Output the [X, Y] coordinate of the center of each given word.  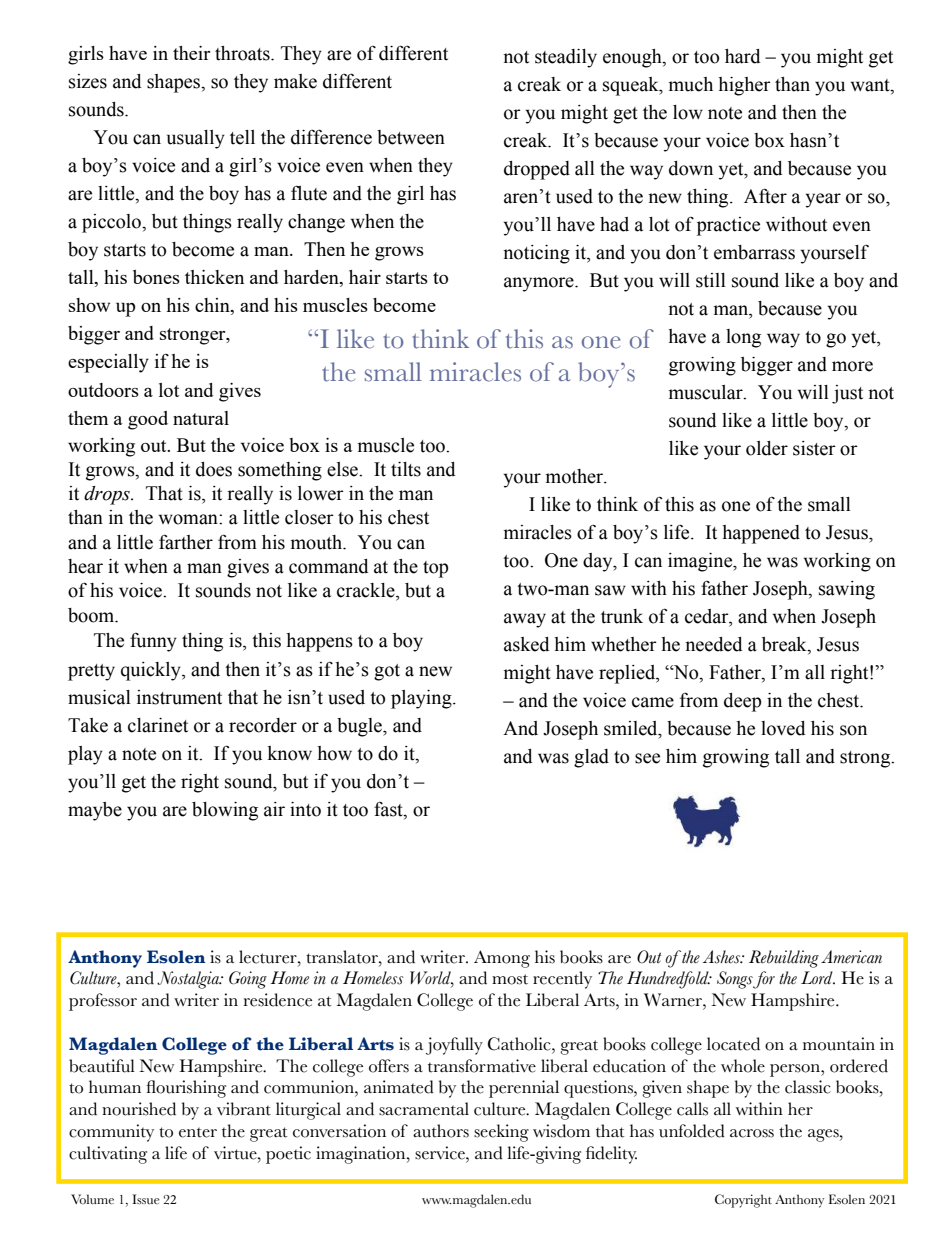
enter [198, 1133]
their [191, 53]
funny [153, 642]
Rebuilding [784, 959]
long [743, 338]
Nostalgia [189, 980]
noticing [536, 254]
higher [744, 86]
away [525, 620]
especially [108, 363]
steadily [566, 58]
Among [502, 959]
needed [714, 644]
